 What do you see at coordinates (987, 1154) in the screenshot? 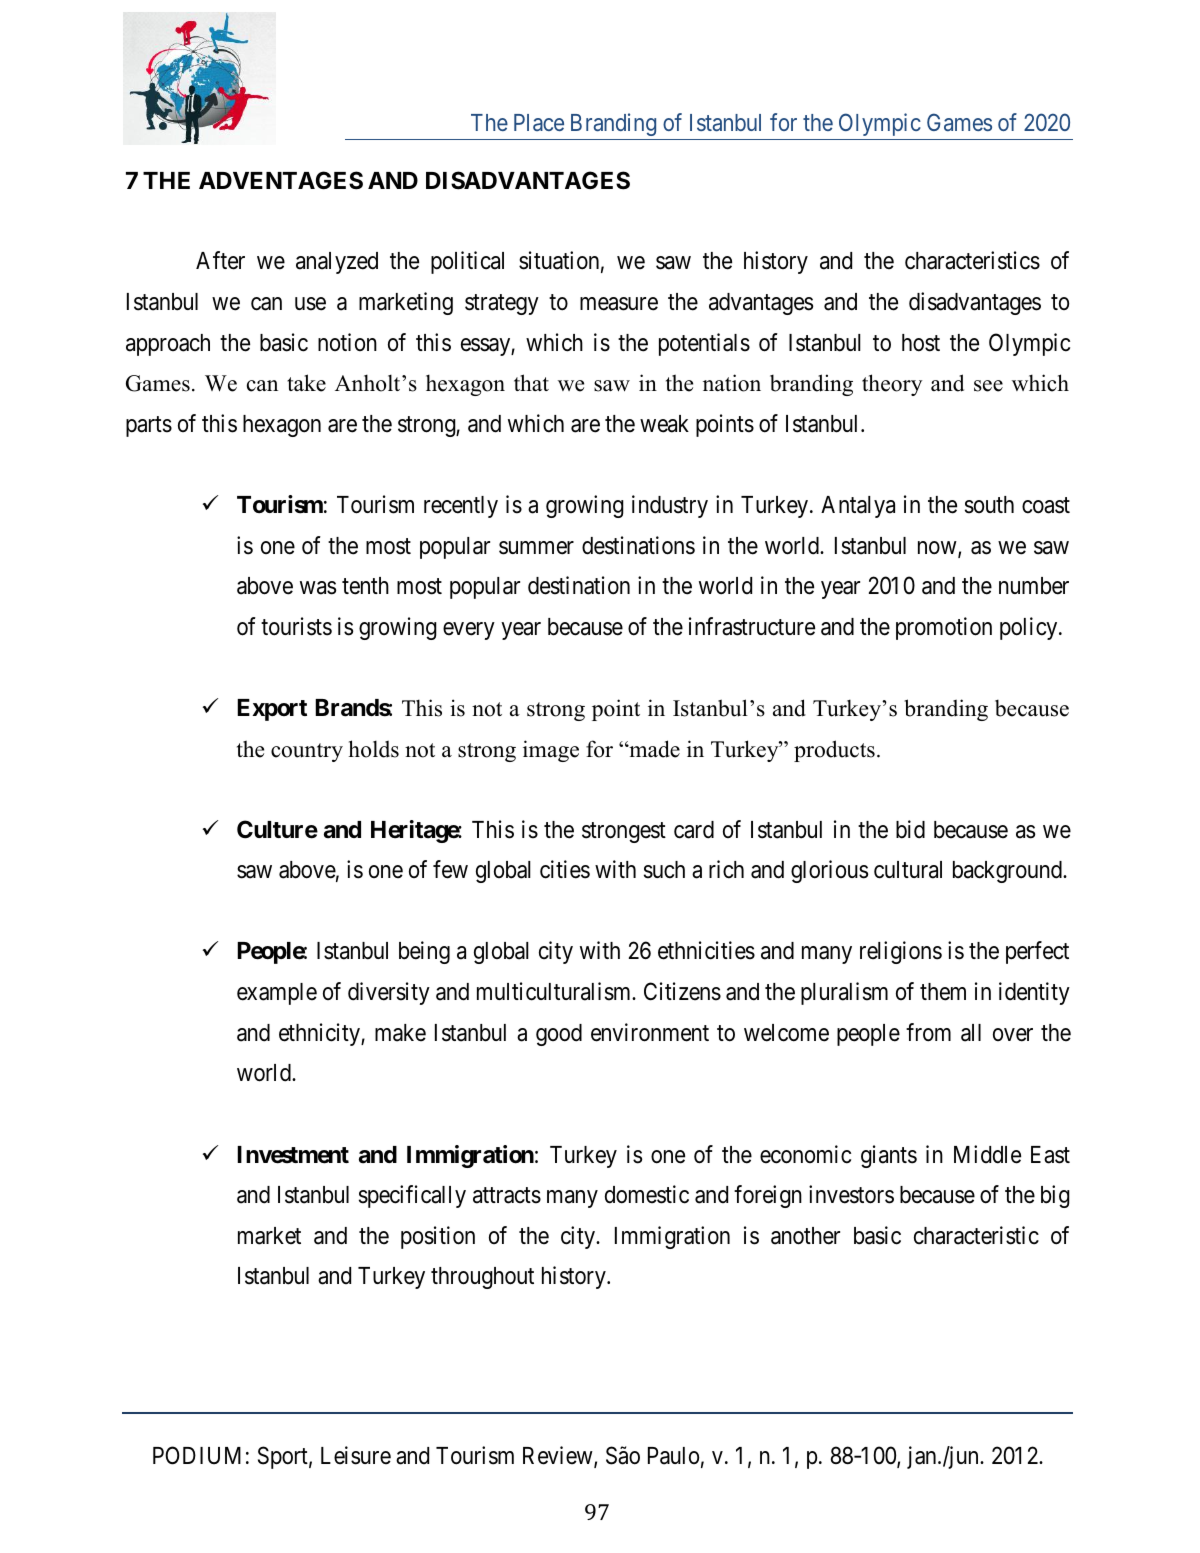
I see `Middle` at bounding box center [987, 1154].
